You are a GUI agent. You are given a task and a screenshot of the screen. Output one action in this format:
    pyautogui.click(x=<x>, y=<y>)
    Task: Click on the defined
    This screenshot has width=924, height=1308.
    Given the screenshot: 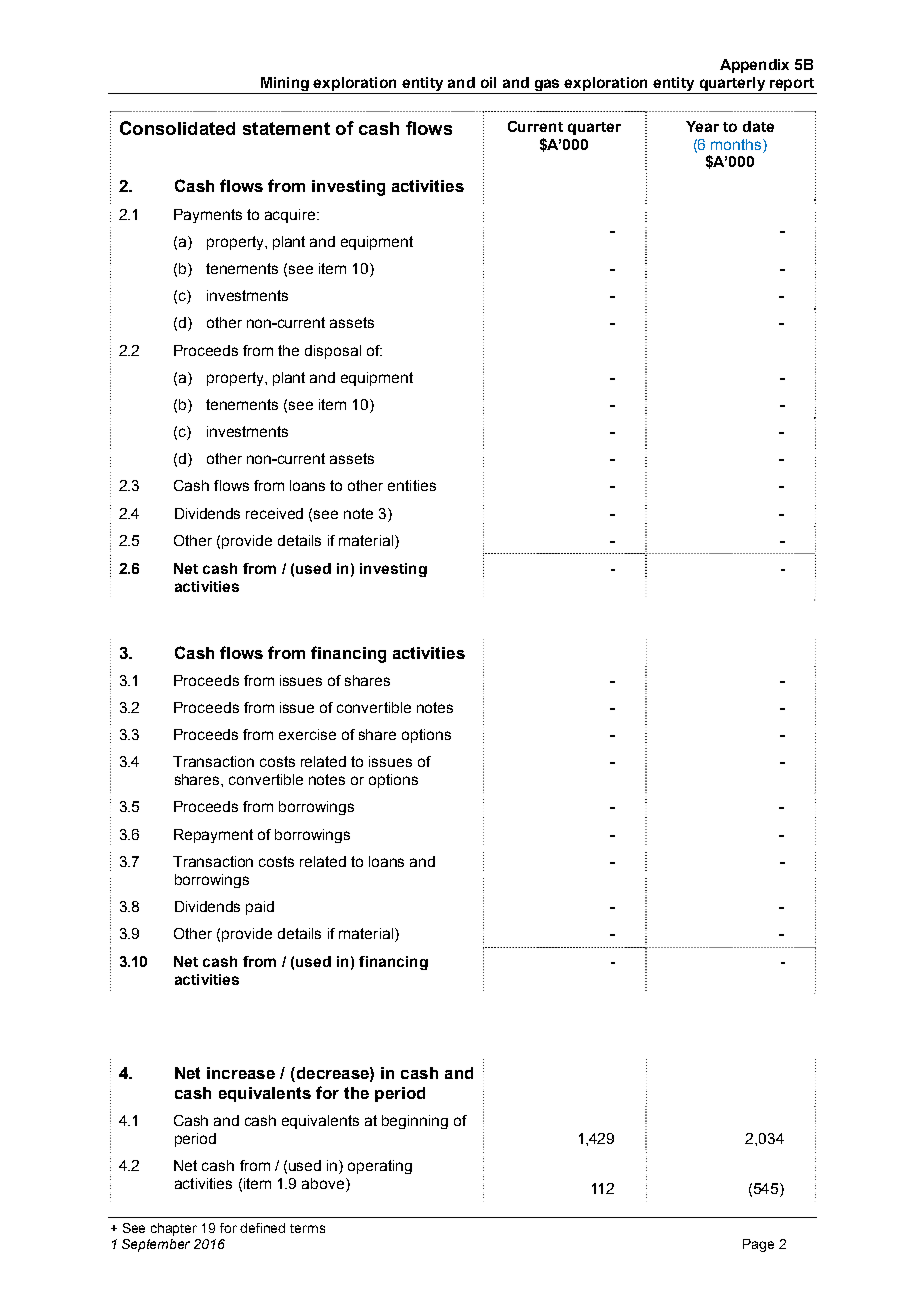 What is the action you would take?
    pyautogui.click(x=262, y=1228)
